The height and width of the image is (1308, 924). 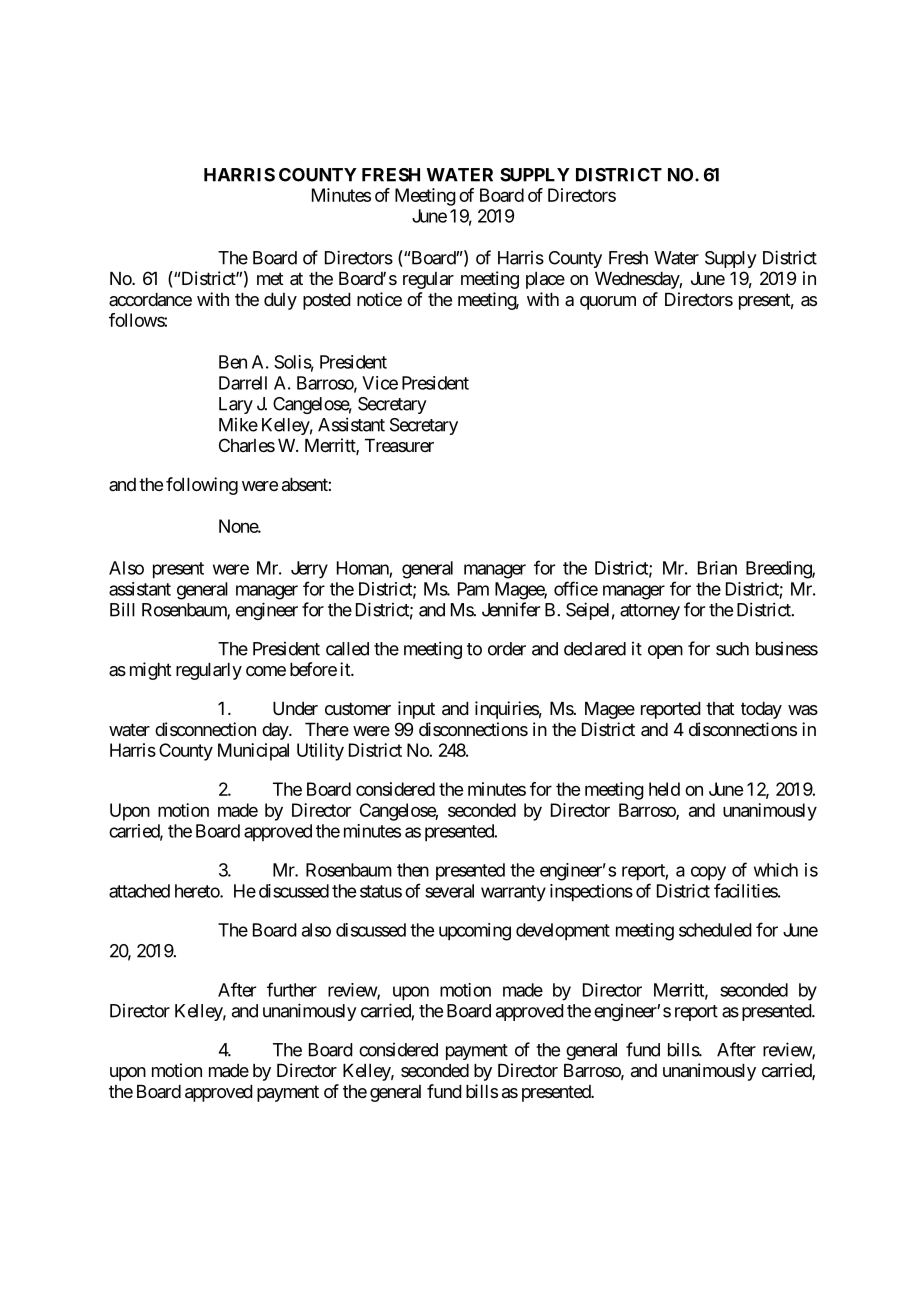 What do you see at coordinates (608, 303) in the image?
I see `quorum` at bounding box center [608, 303].
